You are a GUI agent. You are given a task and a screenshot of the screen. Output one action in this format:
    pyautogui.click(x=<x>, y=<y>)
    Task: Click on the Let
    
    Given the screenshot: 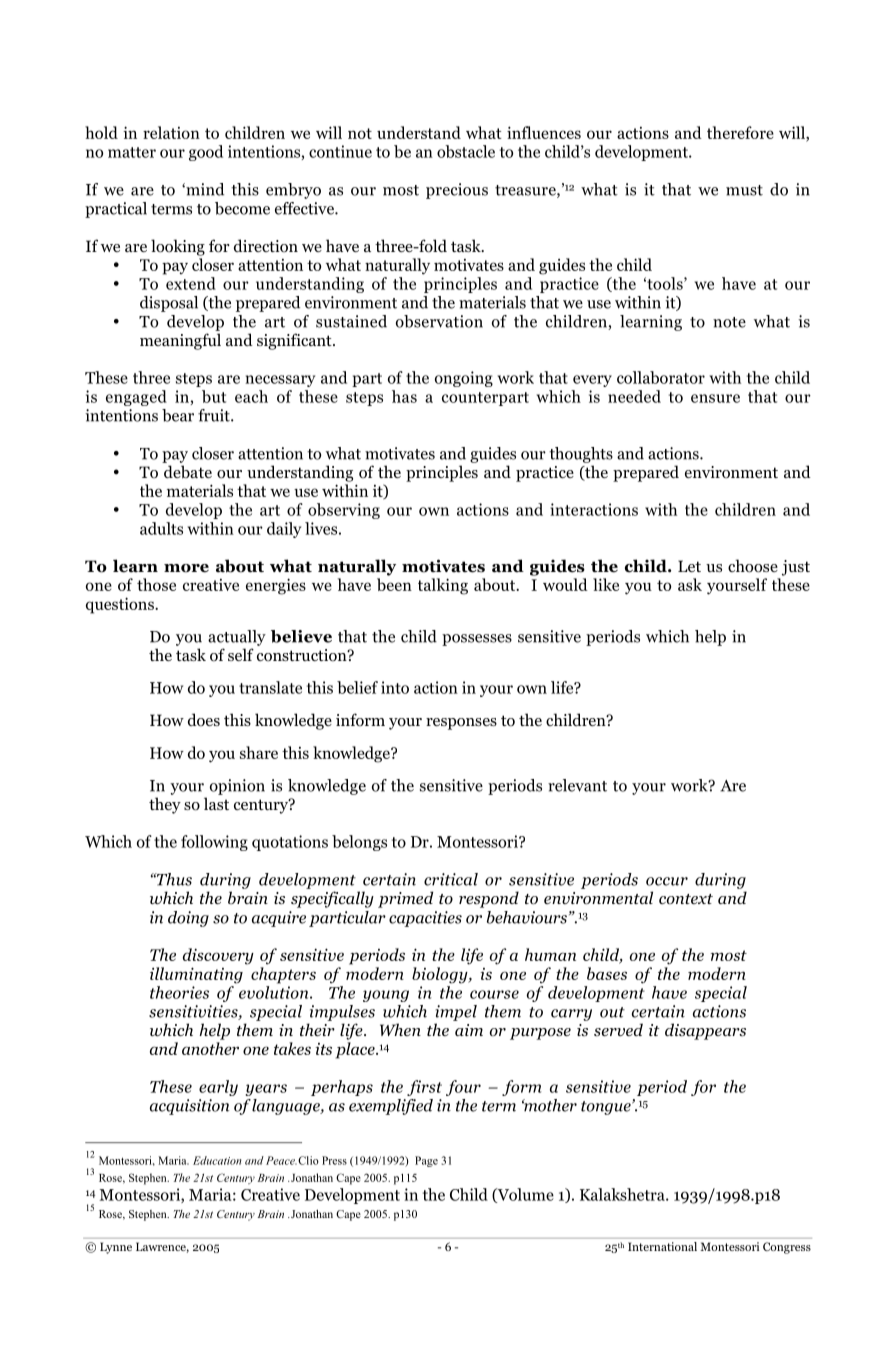 What is the action you would take?
    pyautogui.click(x=689, y=566)
